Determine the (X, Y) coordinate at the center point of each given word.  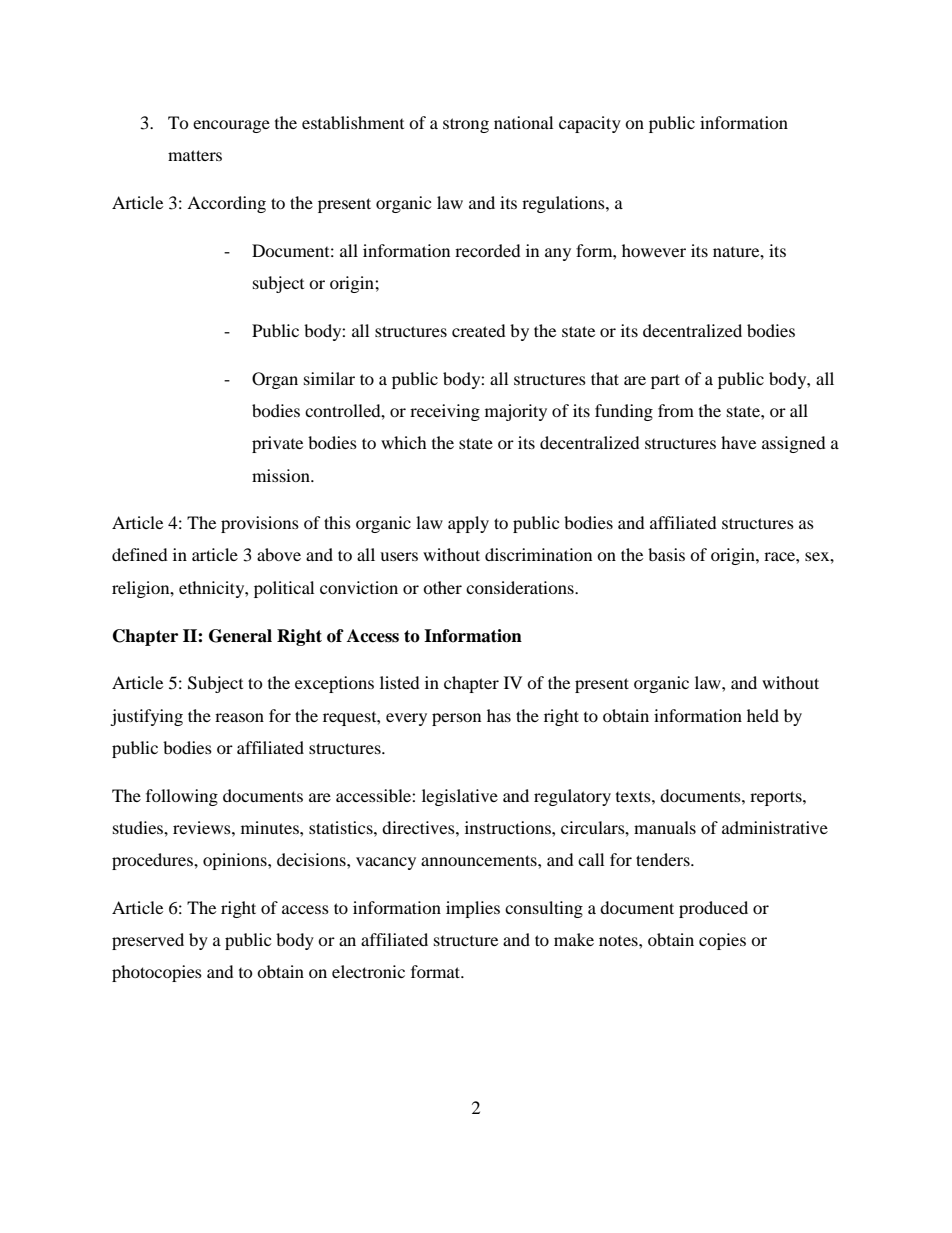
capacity (590, 124)
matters (195, 155)
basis (666, 554)
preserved (148, 941)
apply (468, 524)
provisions (260, 524)
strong (466, 125)
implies (473, 909)
